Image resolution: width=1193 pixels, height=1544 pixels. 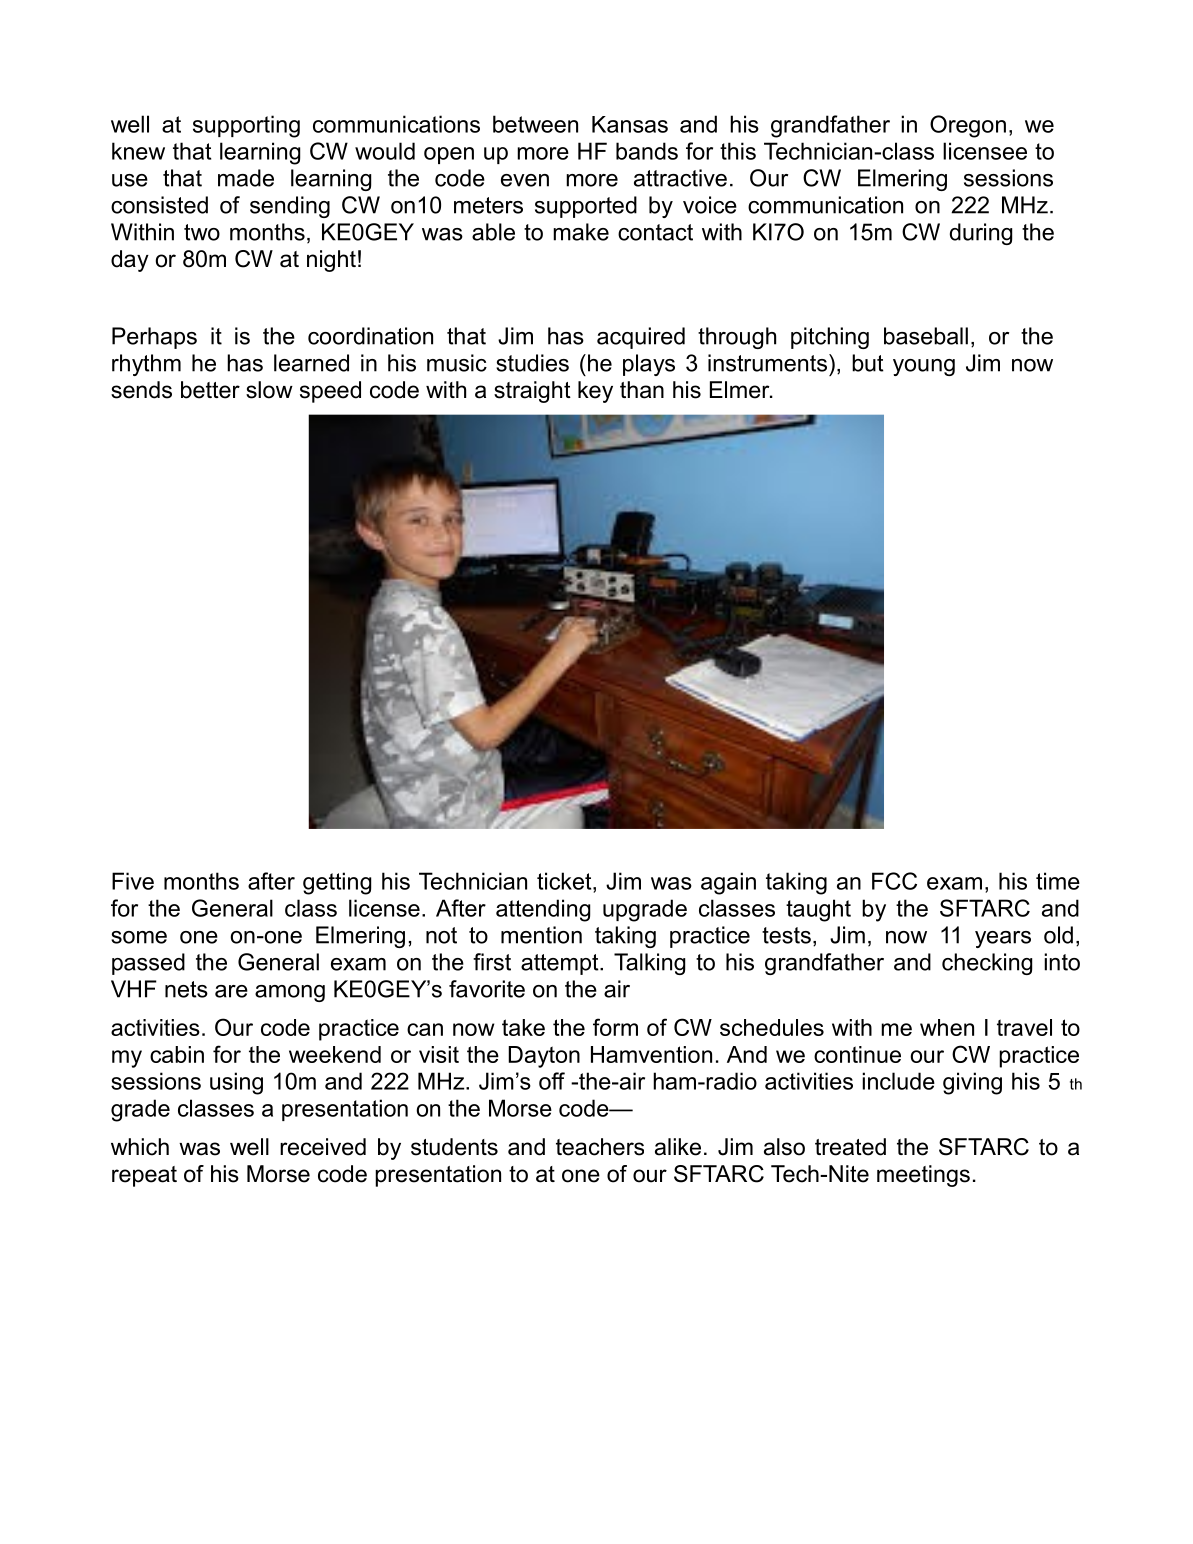 I want to click on ticket, so click(x=565, y=881).
